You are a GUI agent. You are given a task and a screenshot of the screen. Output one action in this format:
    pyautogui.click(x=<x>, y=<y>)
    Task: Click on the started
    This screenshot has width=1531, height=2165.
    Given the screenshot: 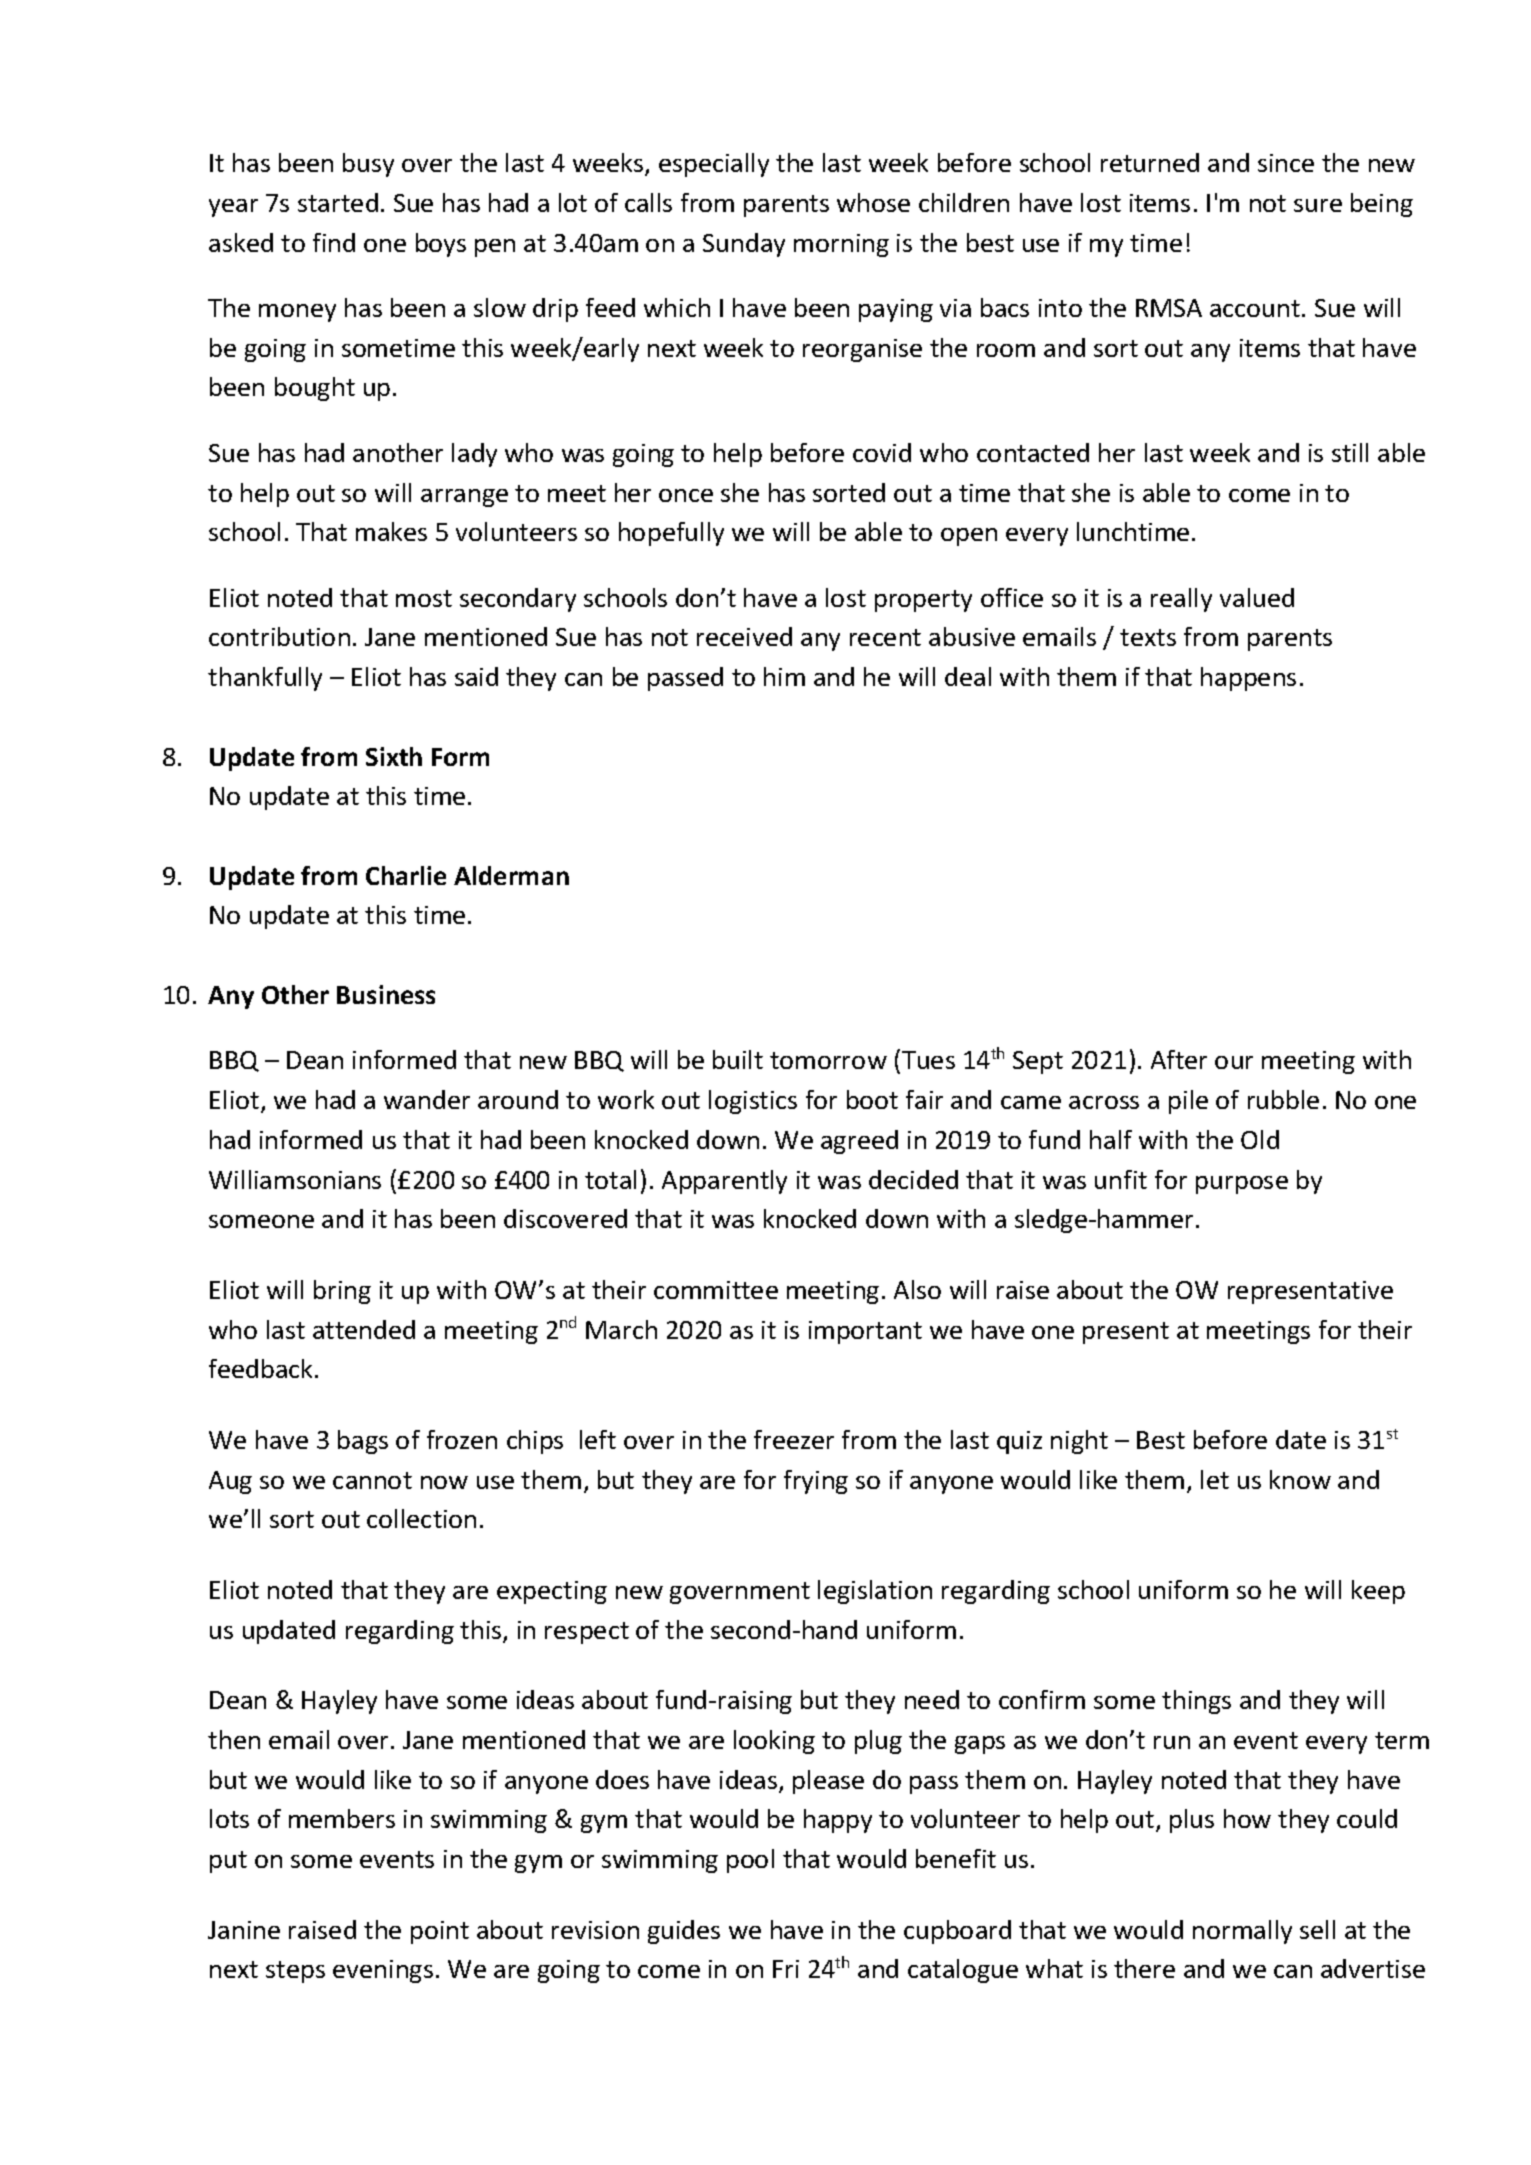 What is the action you would take?
    pyautogui.click(x=338, y=202)
